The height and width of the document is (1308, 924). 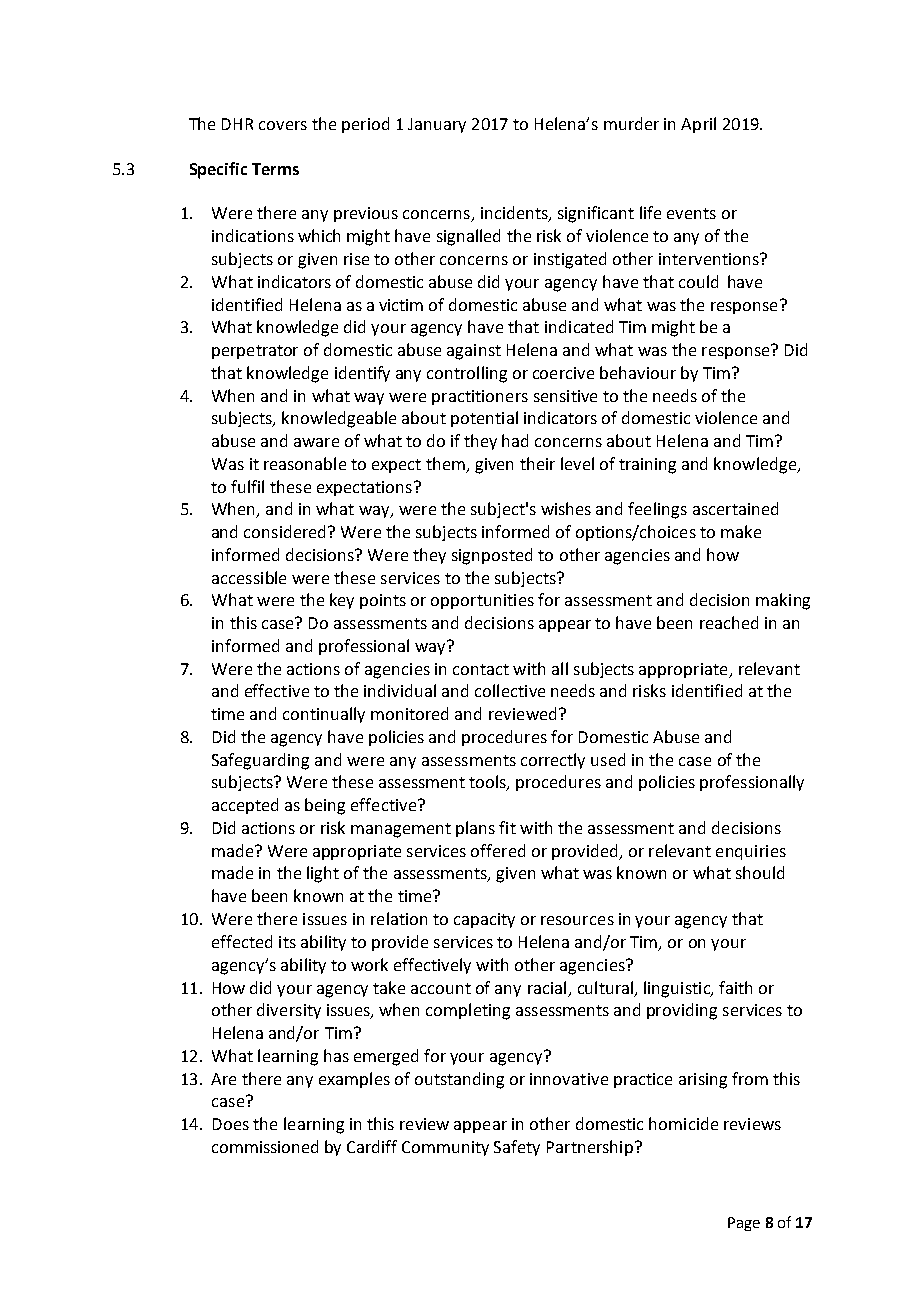 What do you see at coordinates (484, 419) in the document?
I see `potential` at bounding box center [484, 419].
